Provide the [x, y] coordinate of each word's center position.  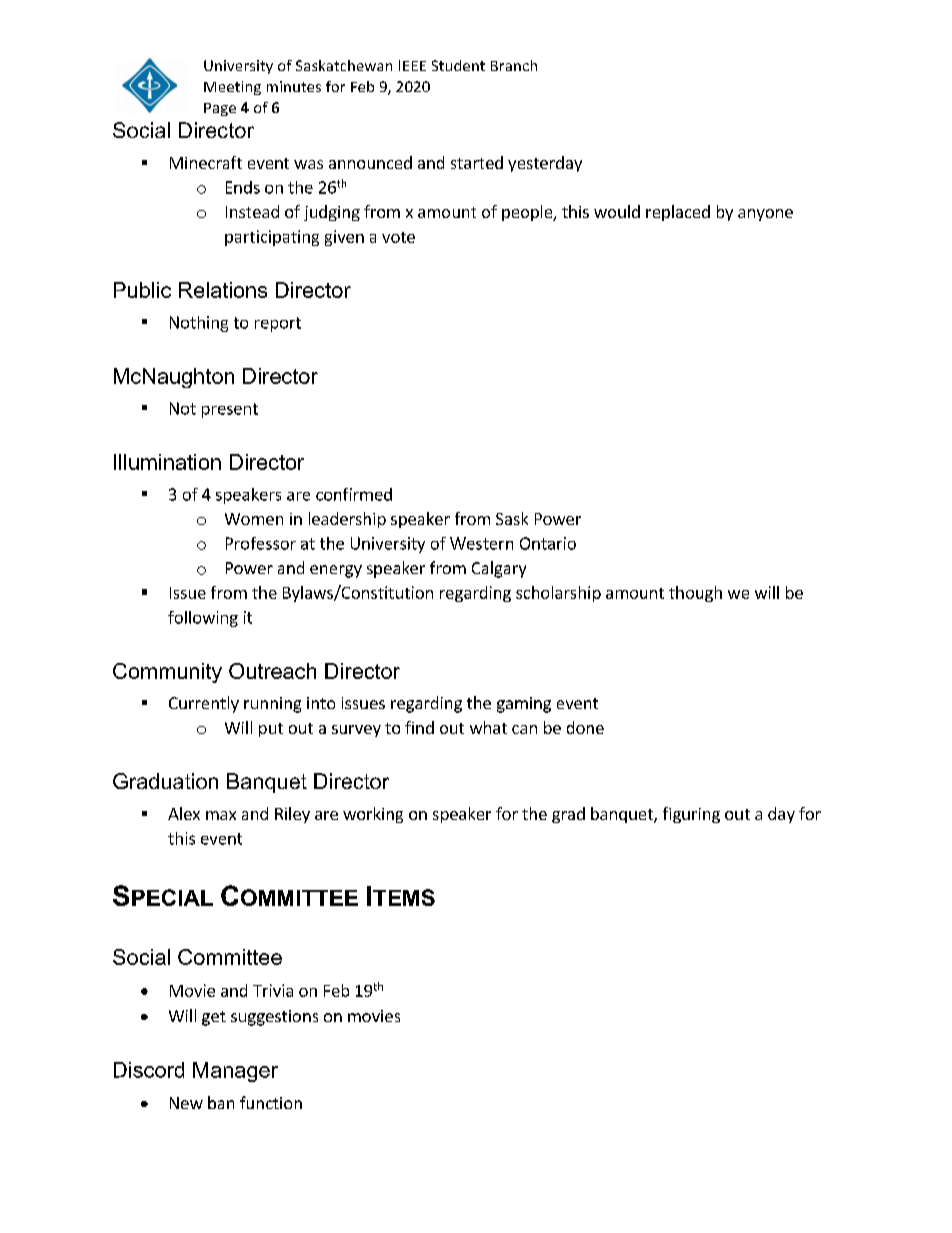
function [271, 1102]
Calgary [499, 569]
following [203, 619]
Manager [235, 1072]
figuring [691, 815]
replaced [678, 213]
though [695, 594]
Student [458, 65]
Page [220, 109]
